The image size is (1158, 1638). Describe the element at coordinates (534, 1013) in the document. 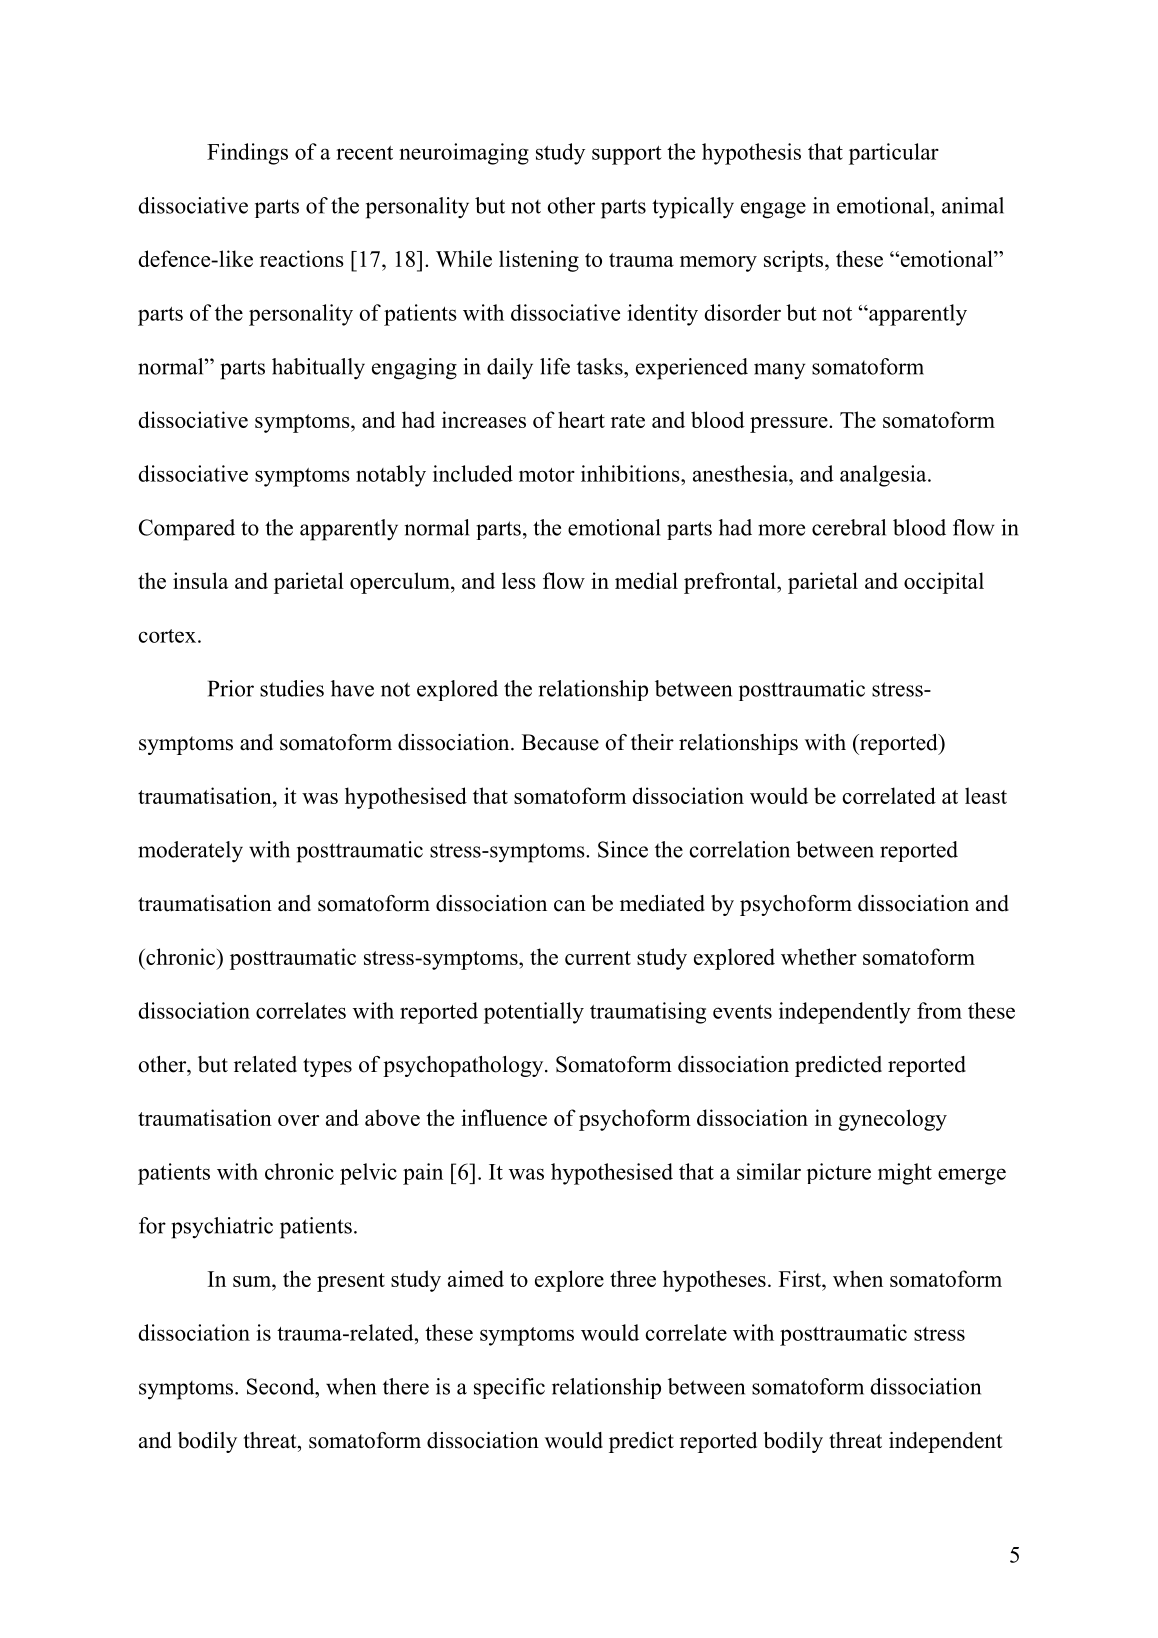

I see `potentially` at that location.
